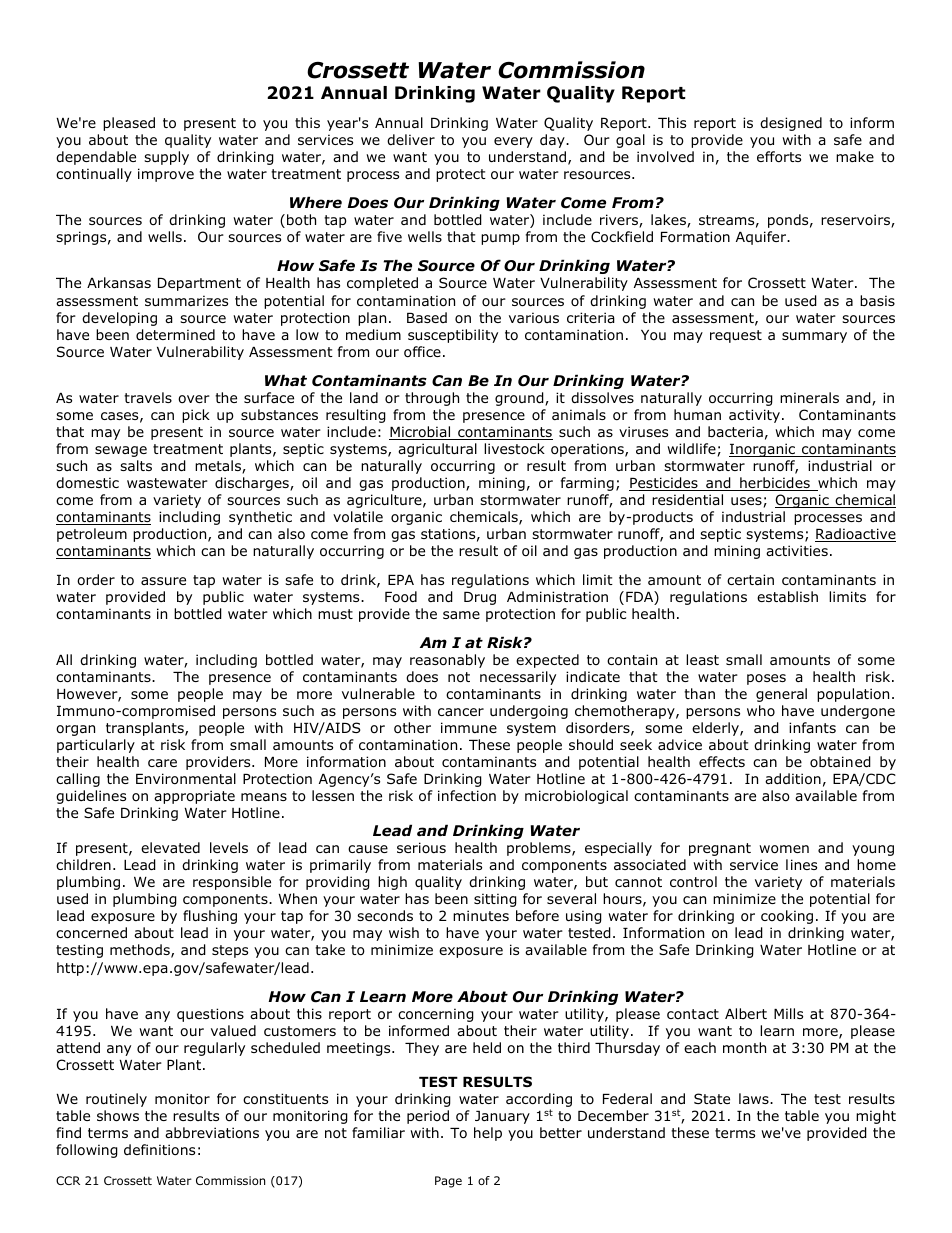 Image resolution: width=952 pixels, height=1233 pixels. Describe the element at coordinates (467, 795) in the screenshot. I see `infection` at that location.
